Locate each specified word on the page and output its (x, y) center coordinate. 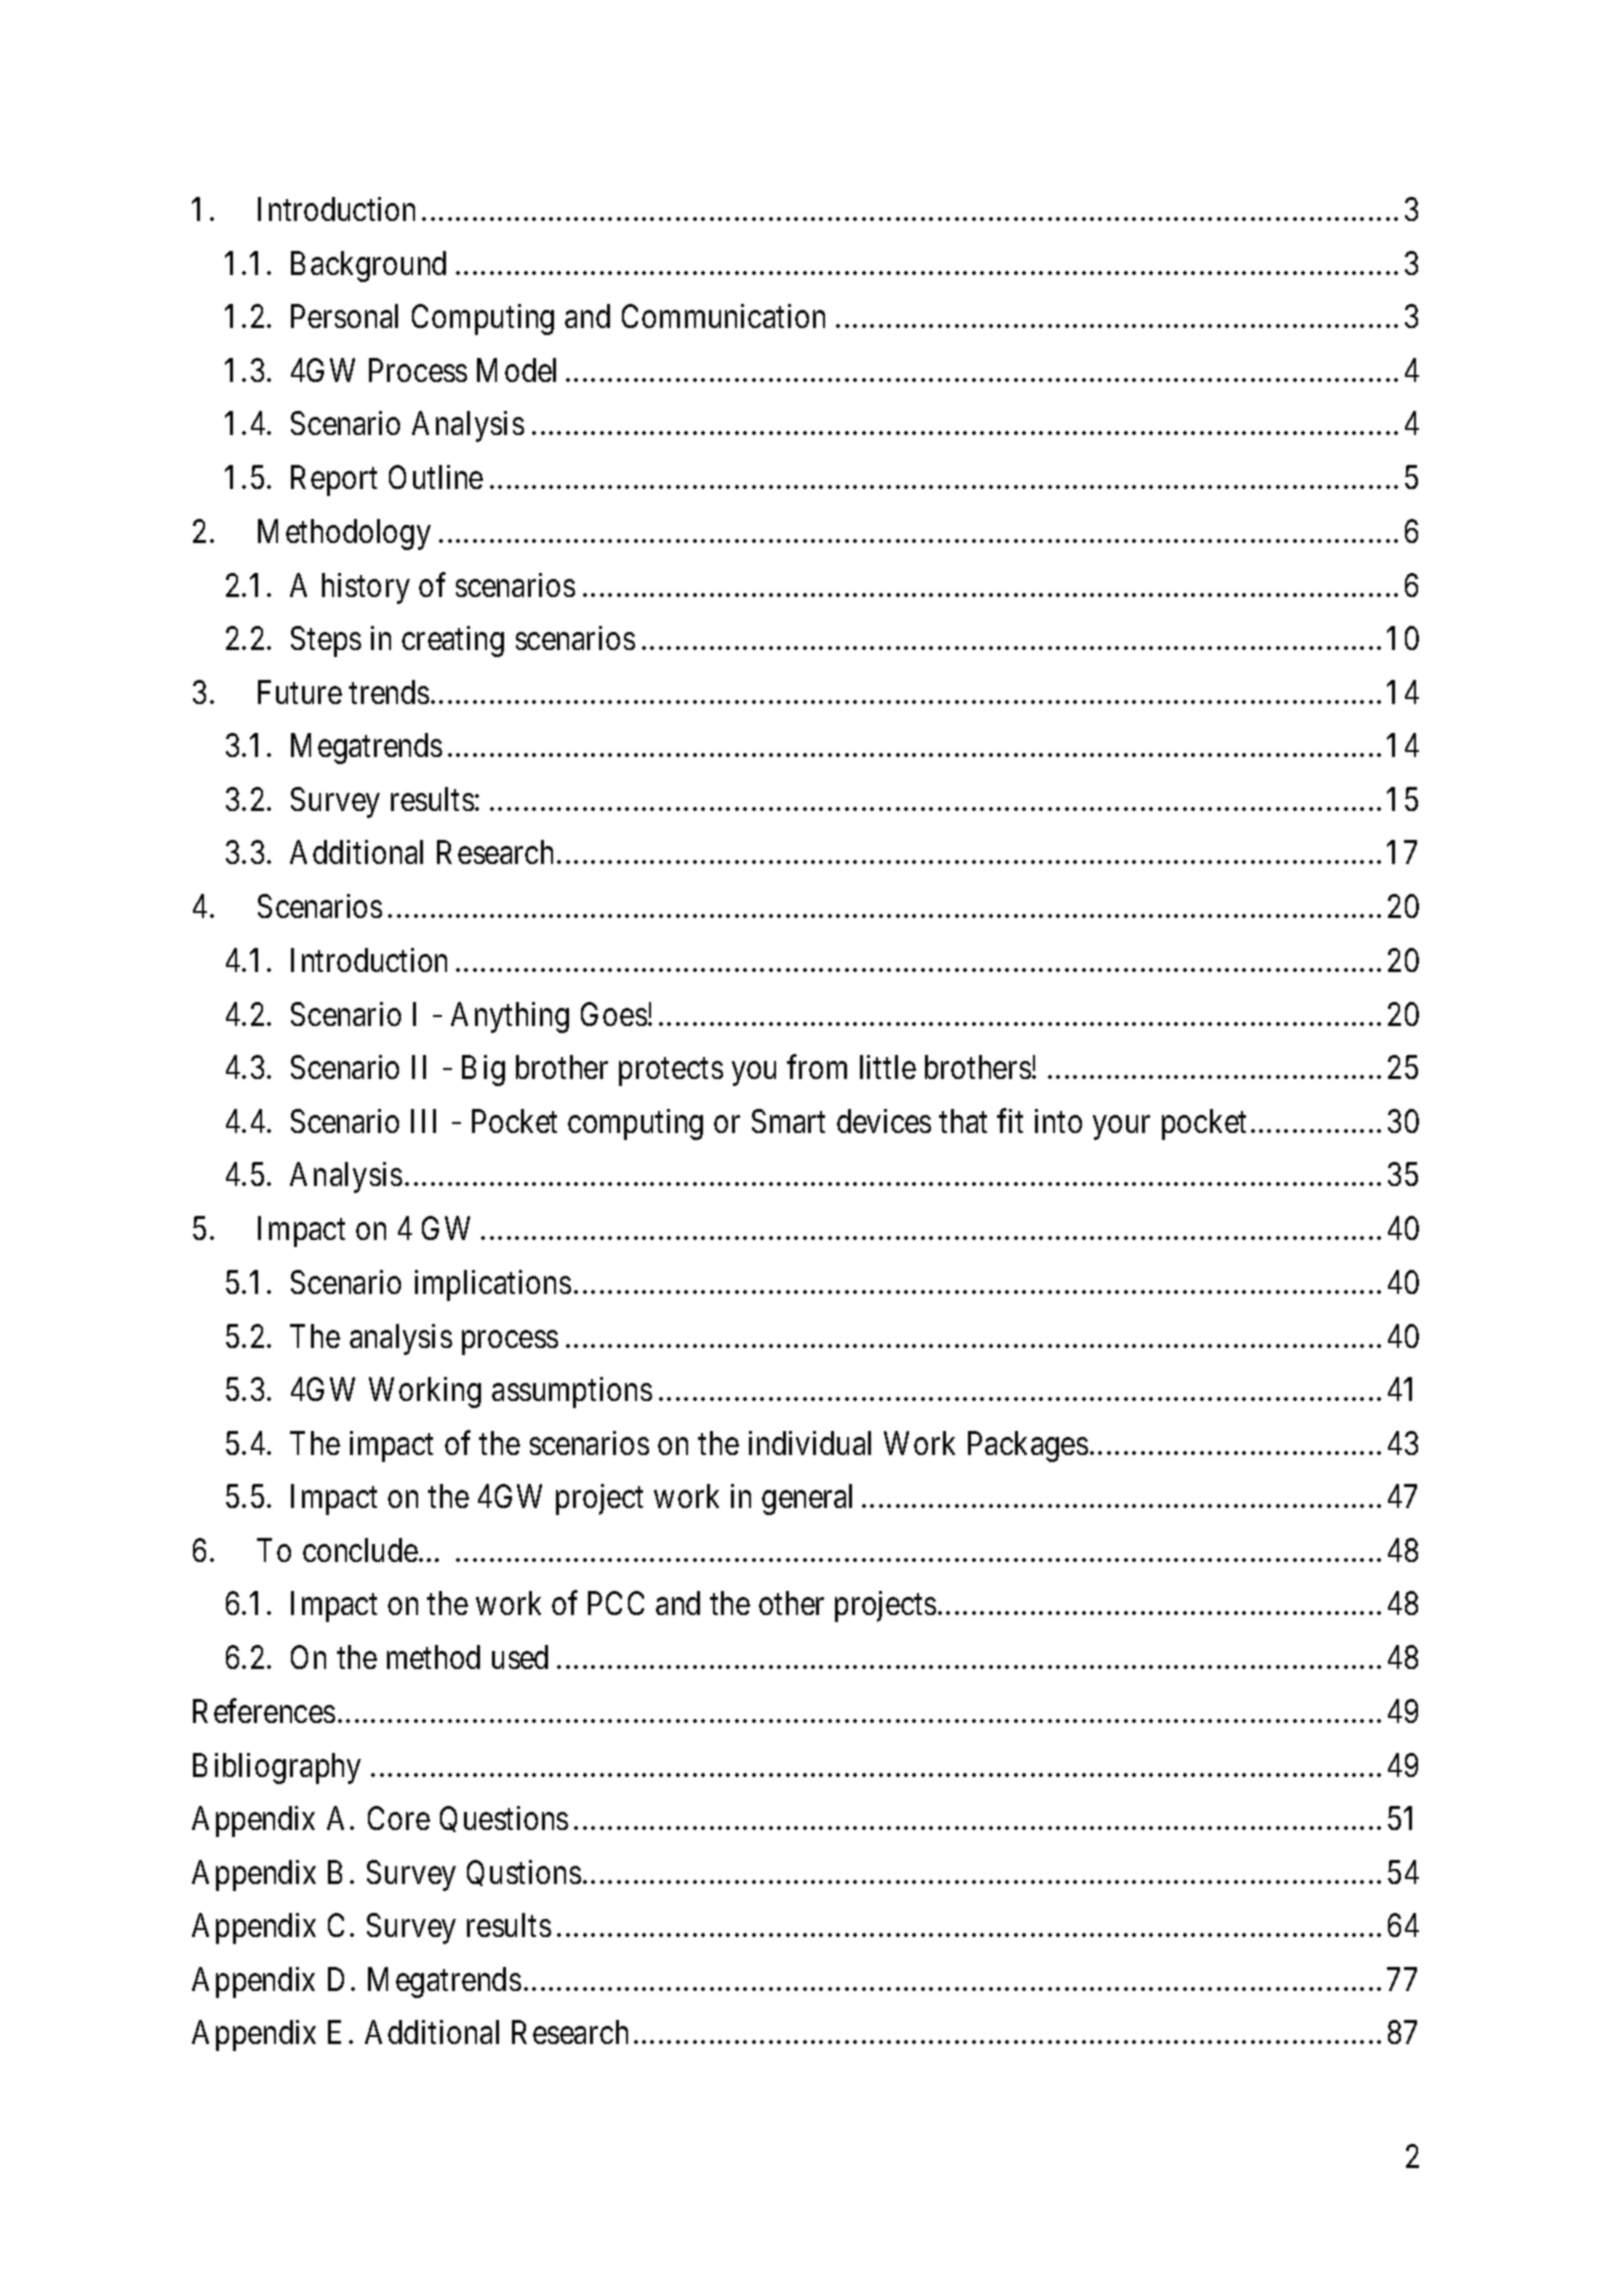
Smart (788, 1121)
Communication (723, 316)
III (423, 1121)
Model (516, 370)
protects (671, 1072)
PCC (616, 1603)
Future (300, 692)
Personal (344, 316)
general (807, 1499)
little (888, 1067)
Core (399, 1818)
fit (1010, 1121)
